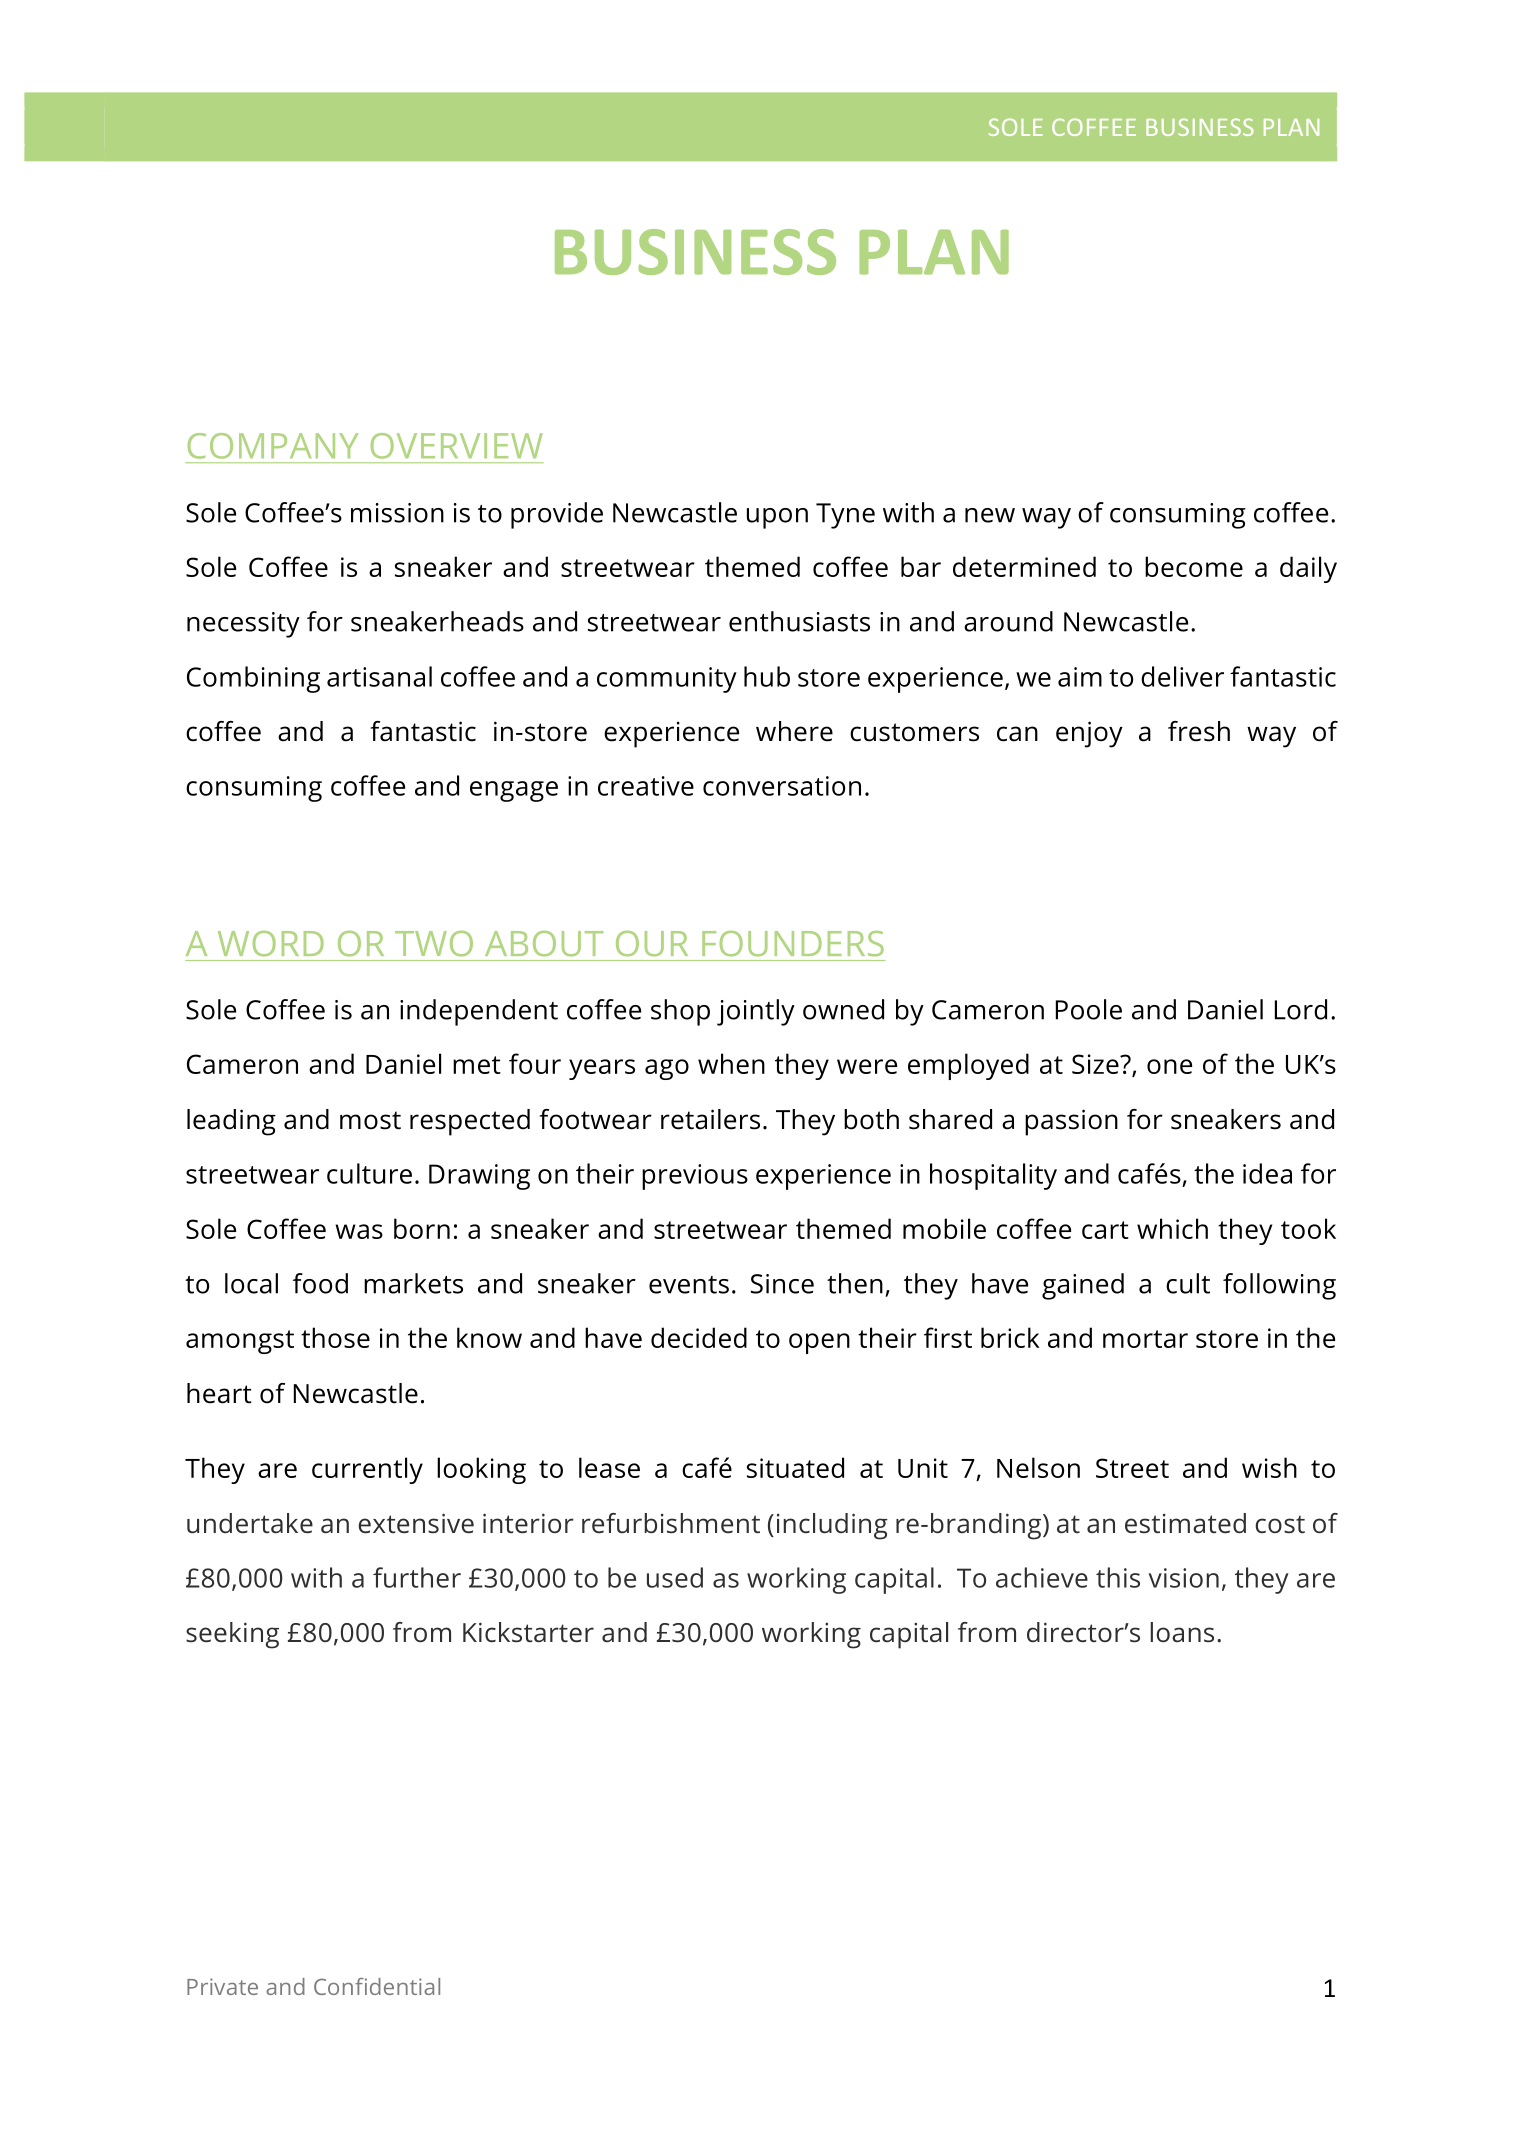 Image resolution: width=1520 pixels, height=2150 pixels. What do you see at coordinates (1194, 566) in the image?
I see `become` at bounding box center [1194, 566].
